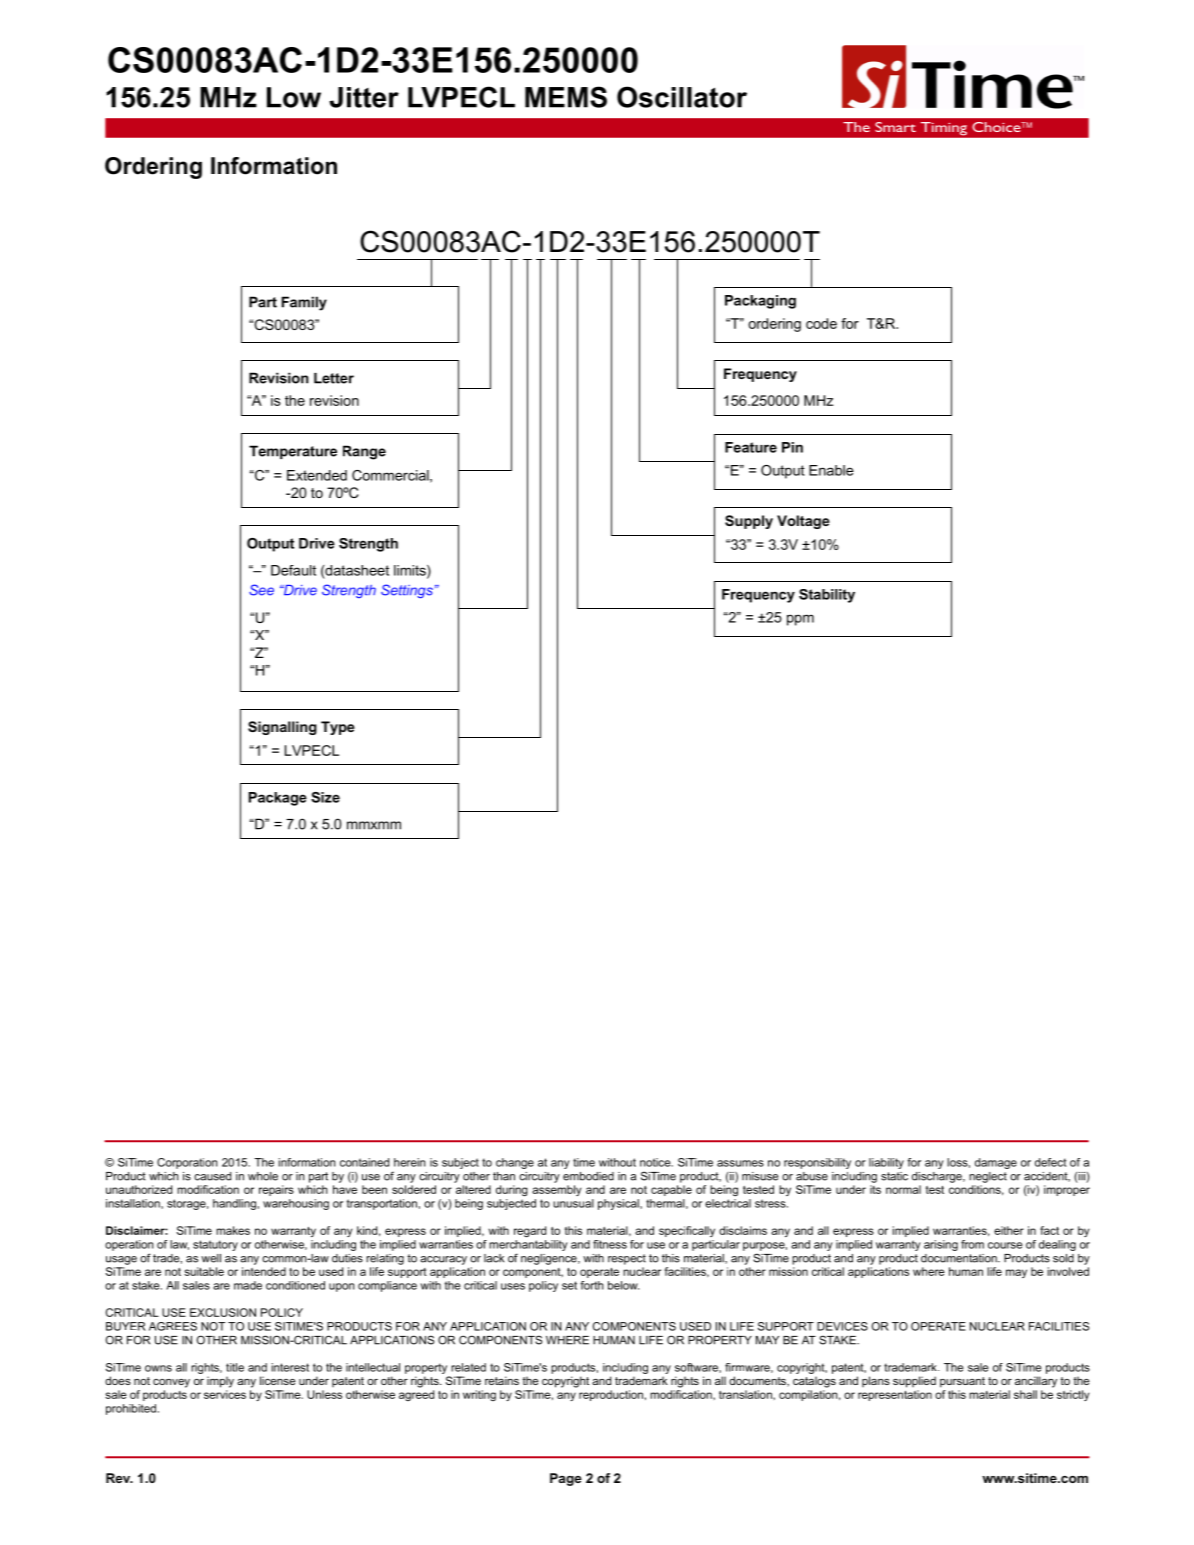 The height and width of the image is (1545, 1194). I want to click on embodied, so click(588, 1176).
